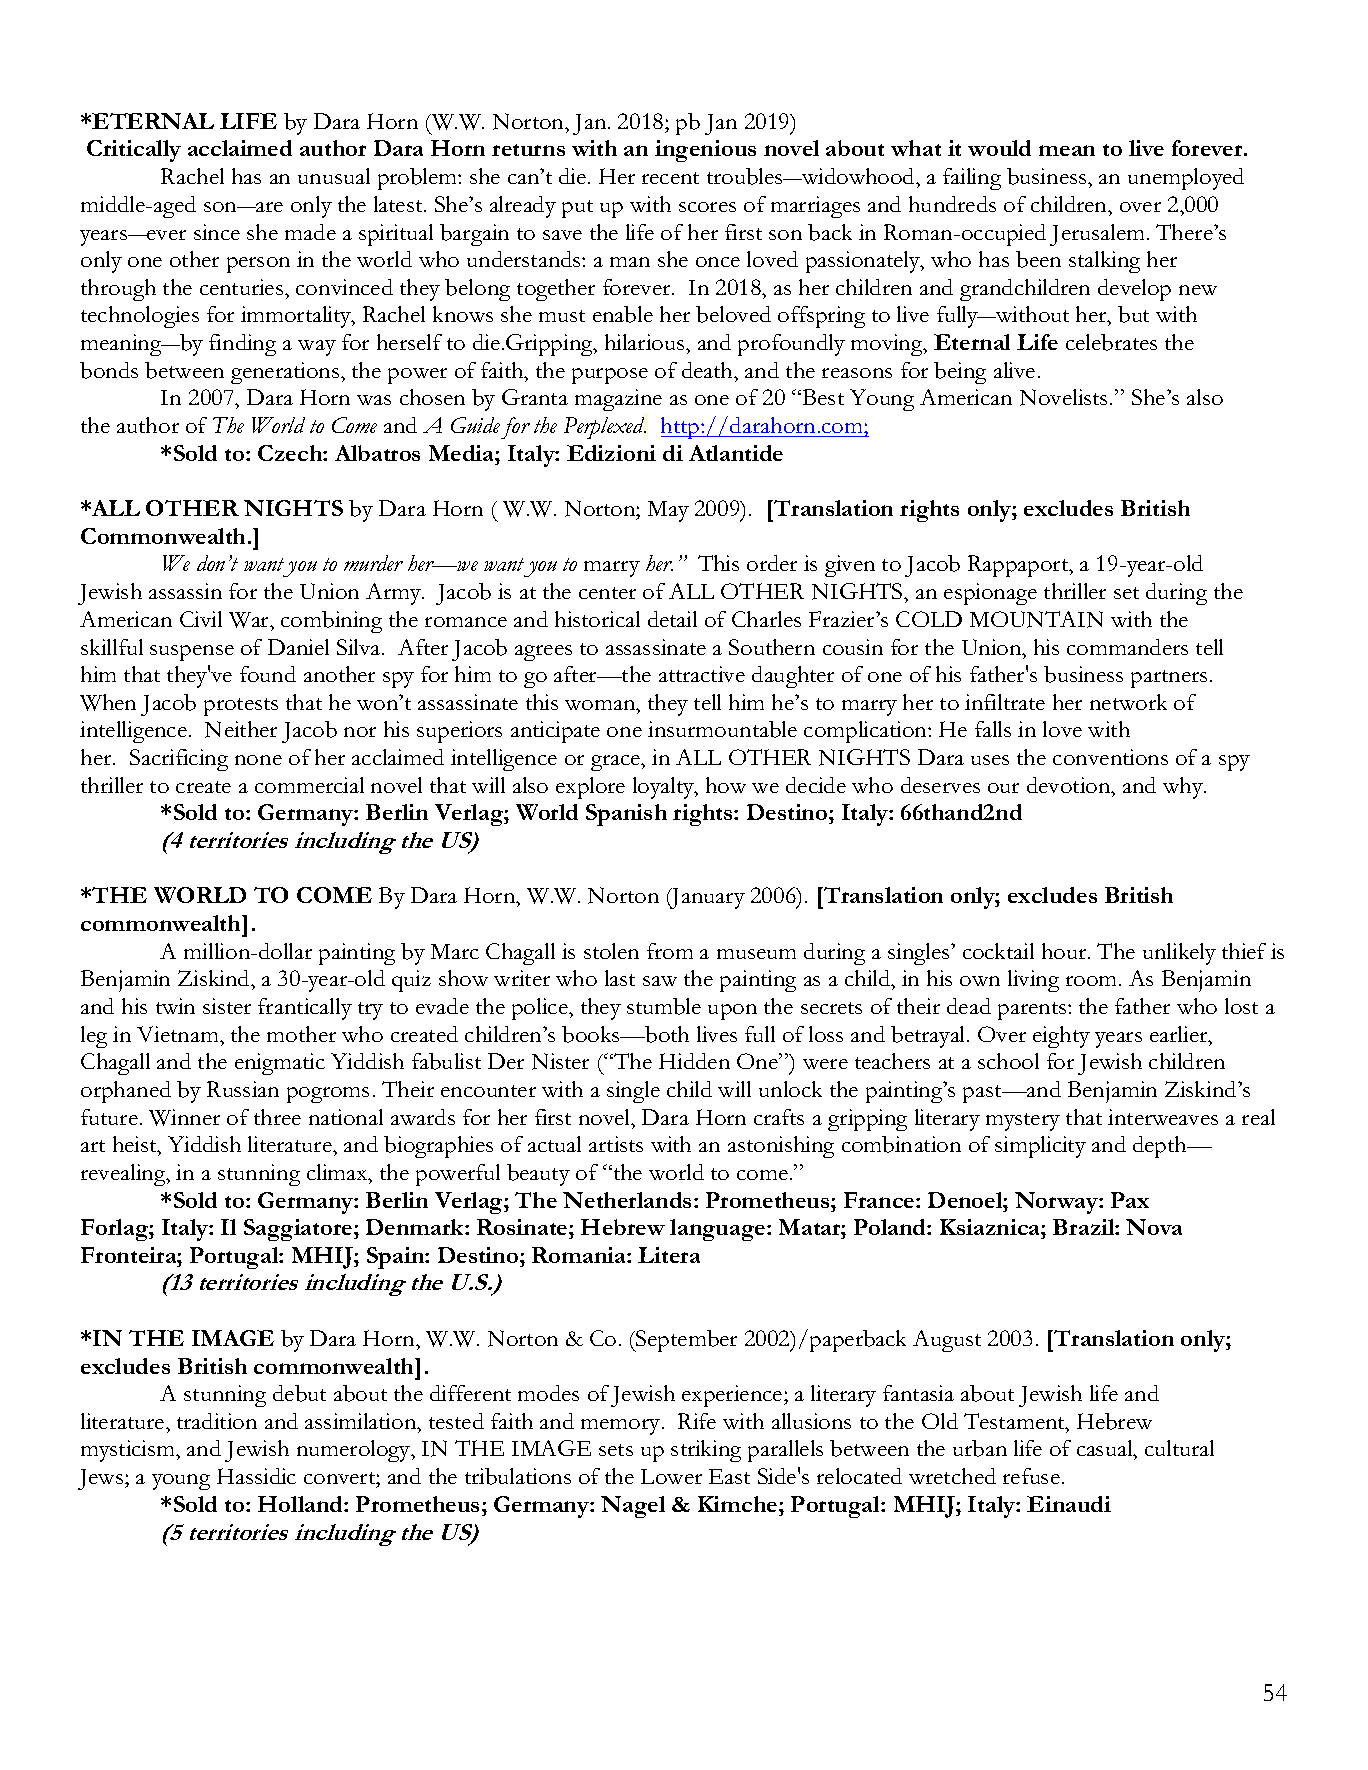  Describe the element at coordinates (626, 815) in the screenshot. I see `Spanish` at that location.
